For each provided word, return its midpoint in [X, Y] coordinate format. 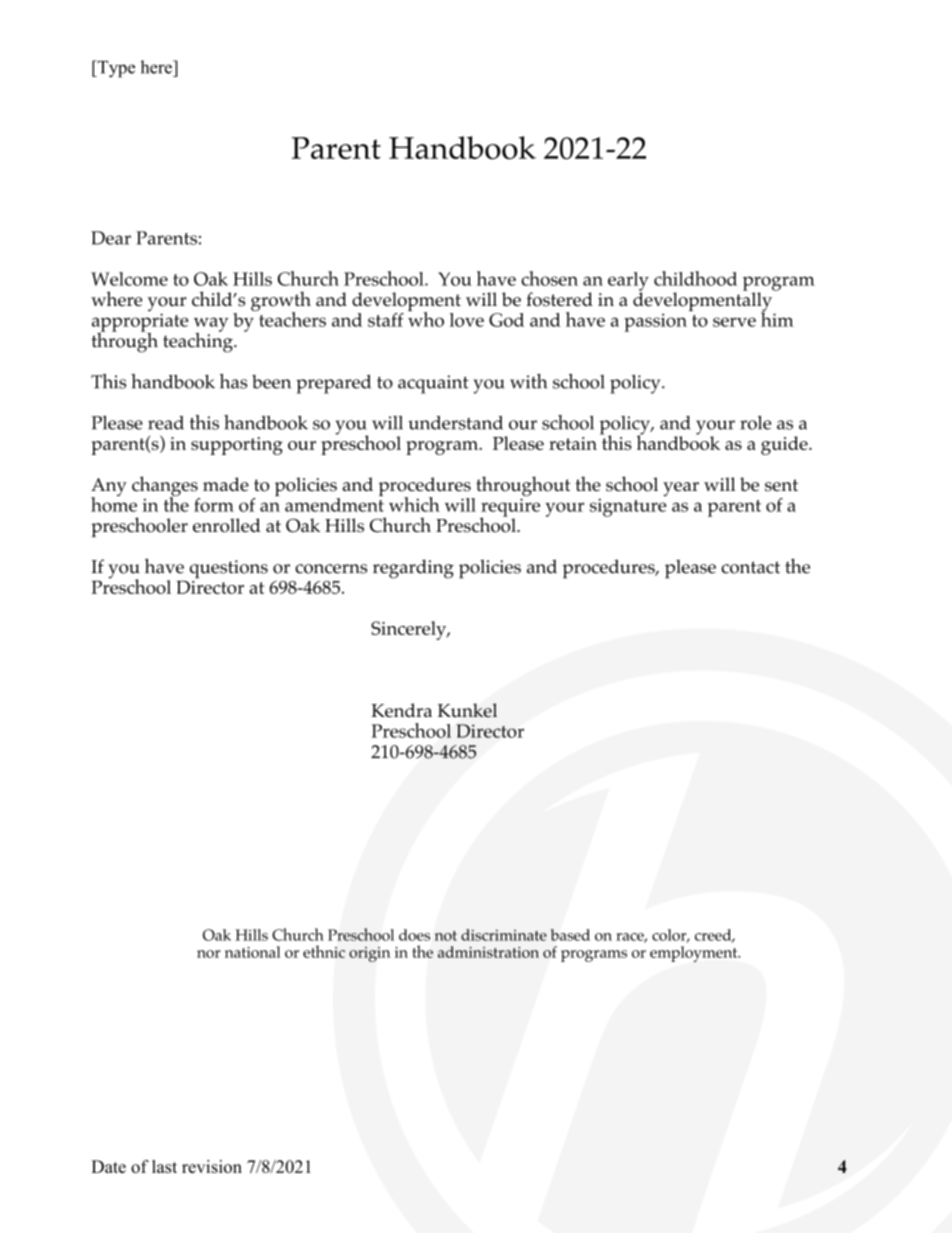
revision [212, 1166]
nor [208, 954]
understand [455, 423]
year [681, 489]
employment [695, 954]
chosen [549, 278]
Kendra [401, 710]
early [628, 282]
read [166, 423]
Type [115, 69]
